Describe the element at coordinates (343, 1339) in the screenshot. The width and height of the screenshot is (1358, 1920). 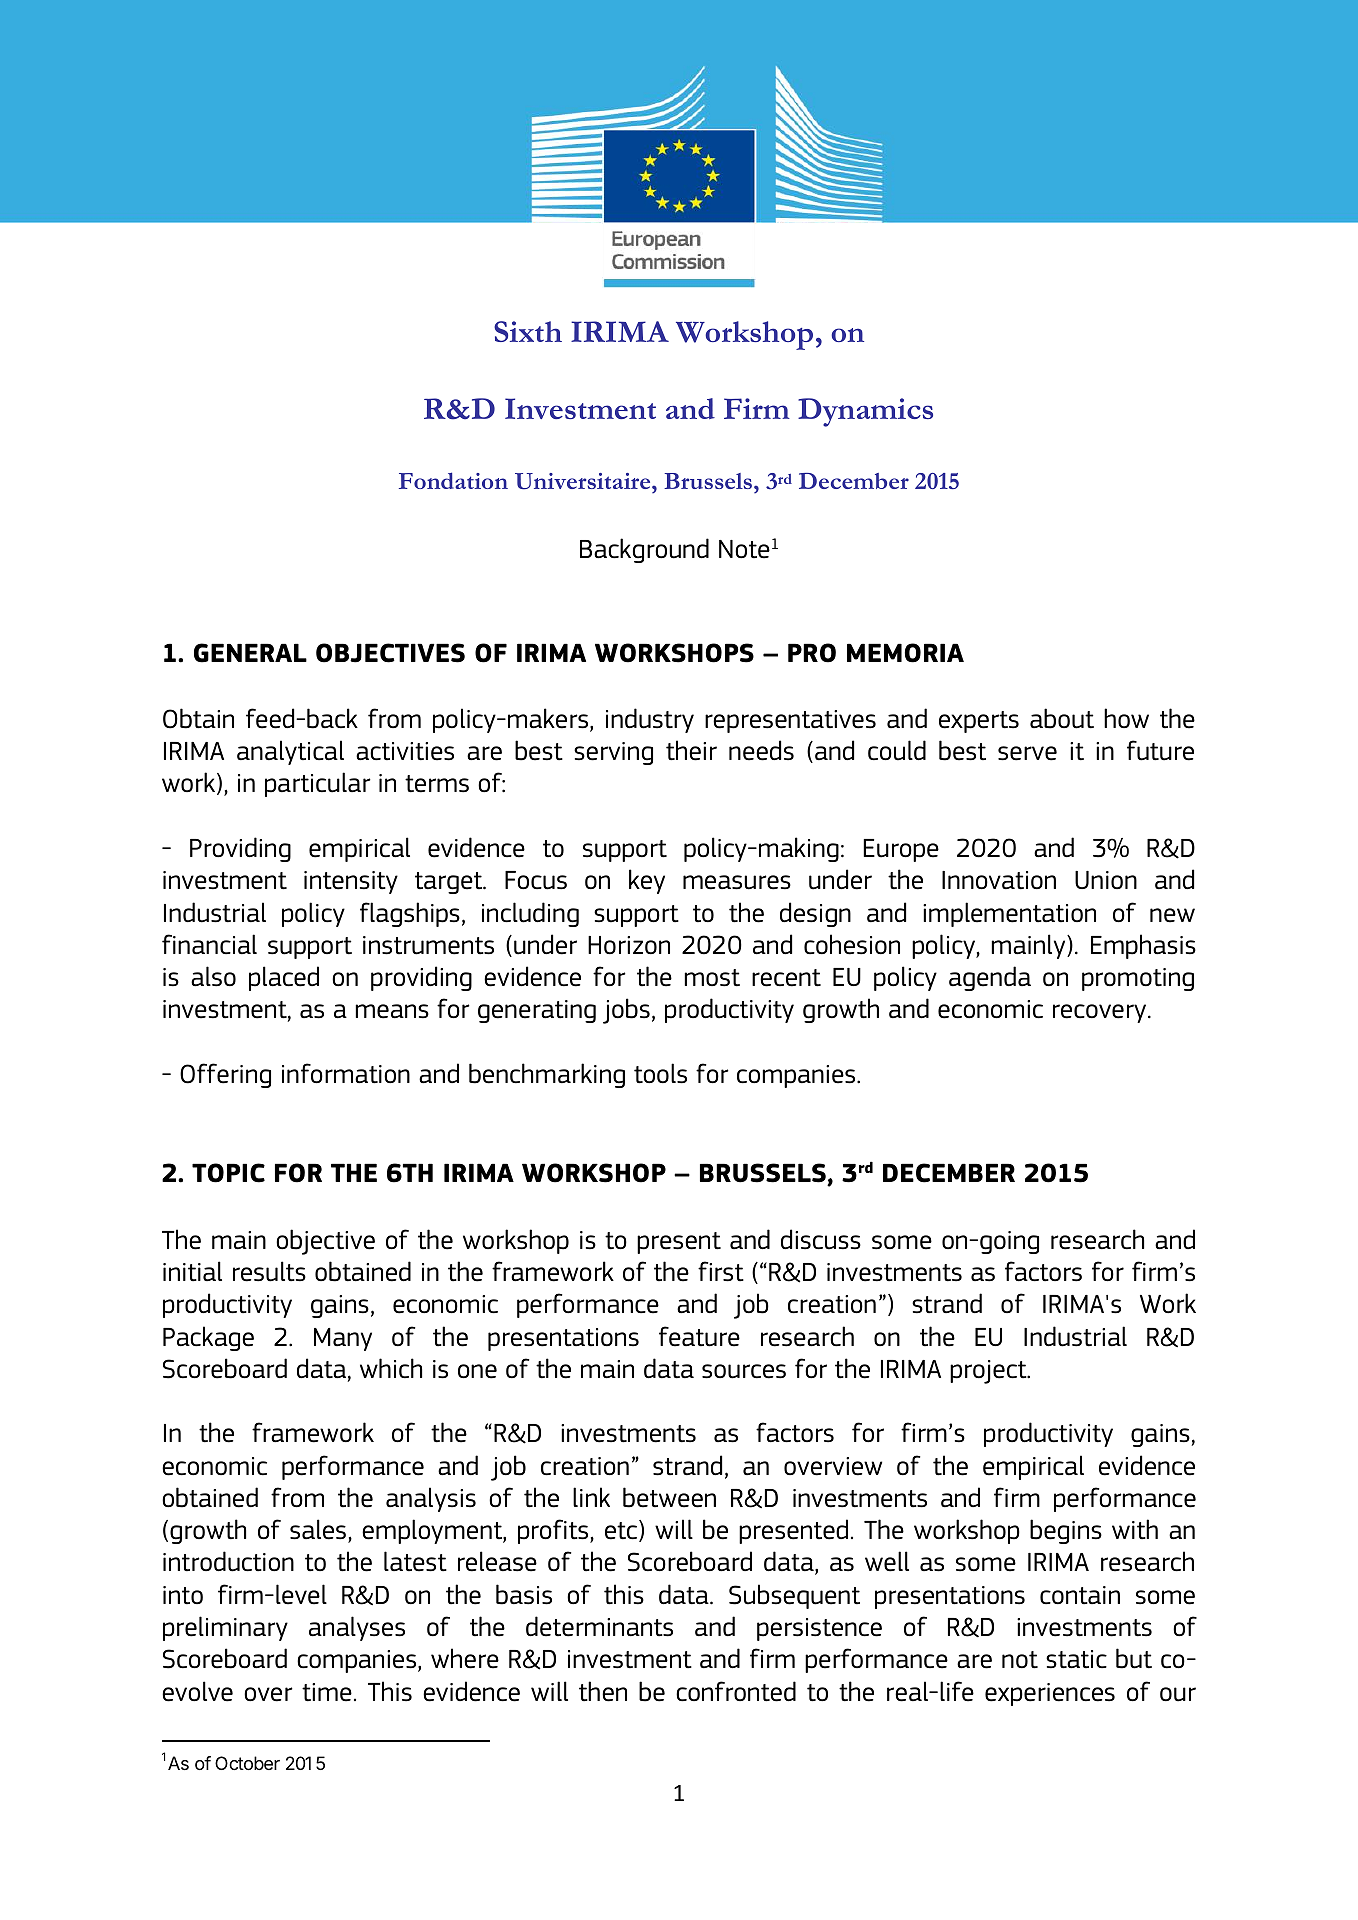
I see `Many` at that location.
